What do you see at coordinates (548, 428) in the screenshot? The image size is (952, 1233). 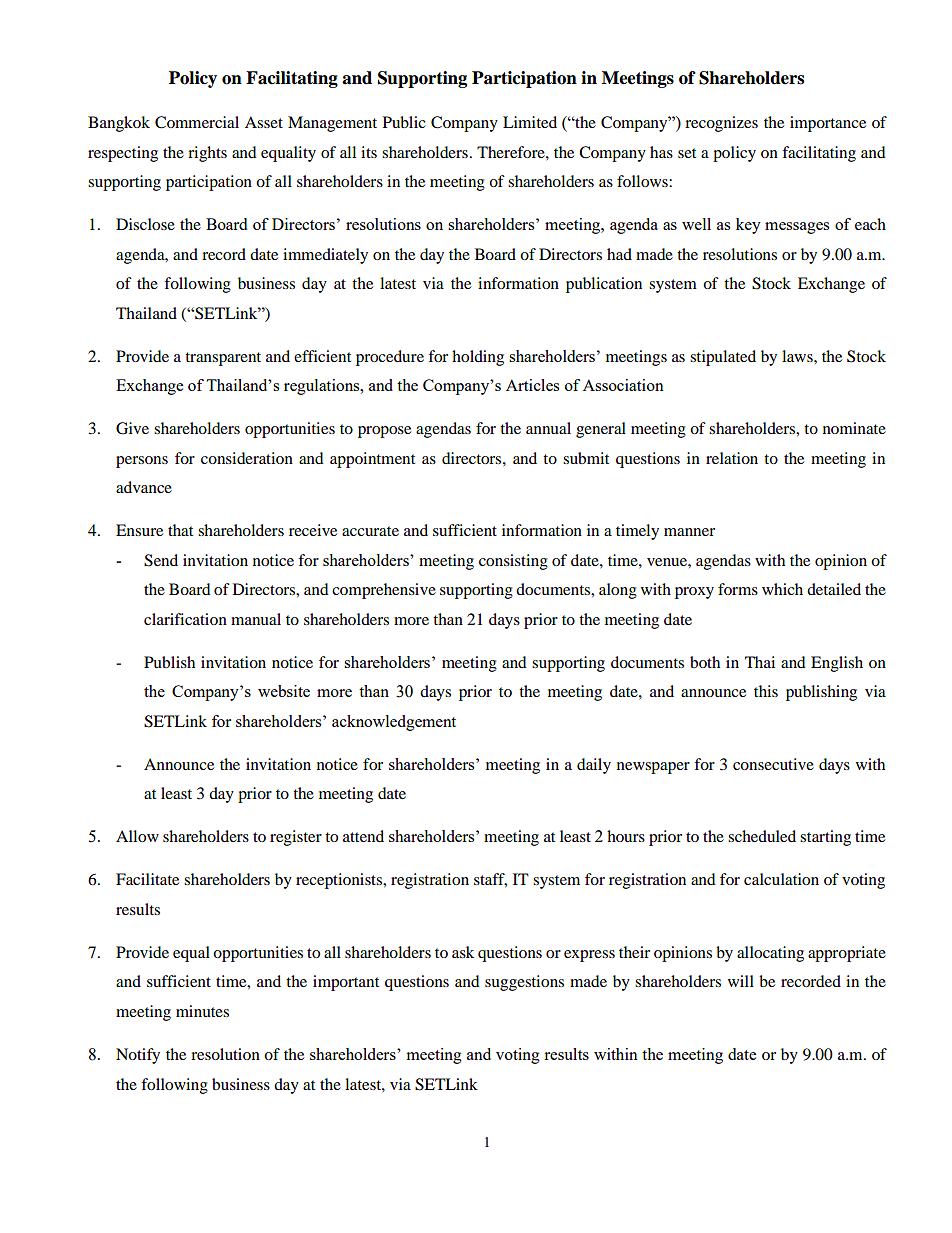 I see `annual` at bounding box center [548, 428].
